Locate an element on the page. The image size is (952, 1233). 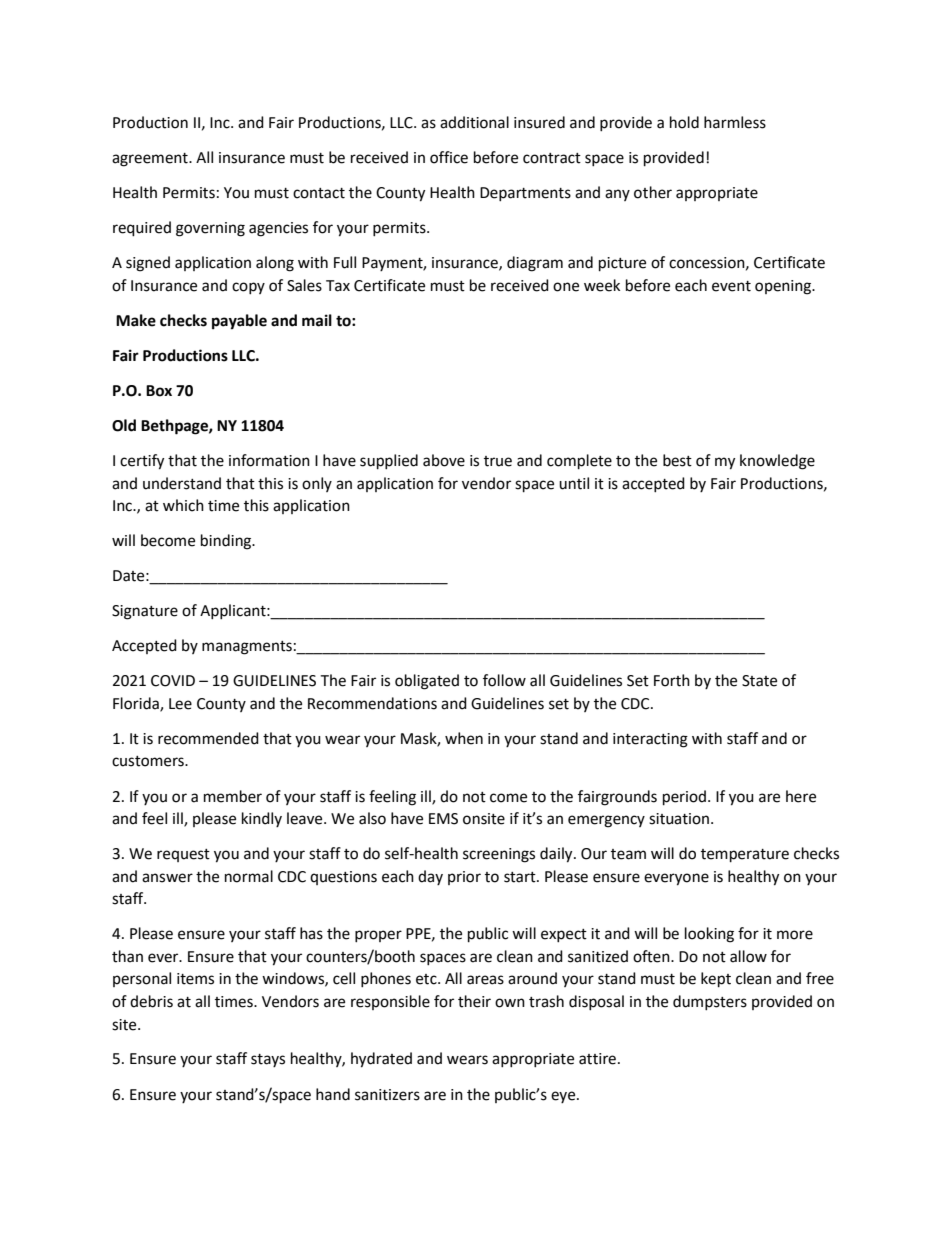
Signature is located at coordinates (145, 612).
